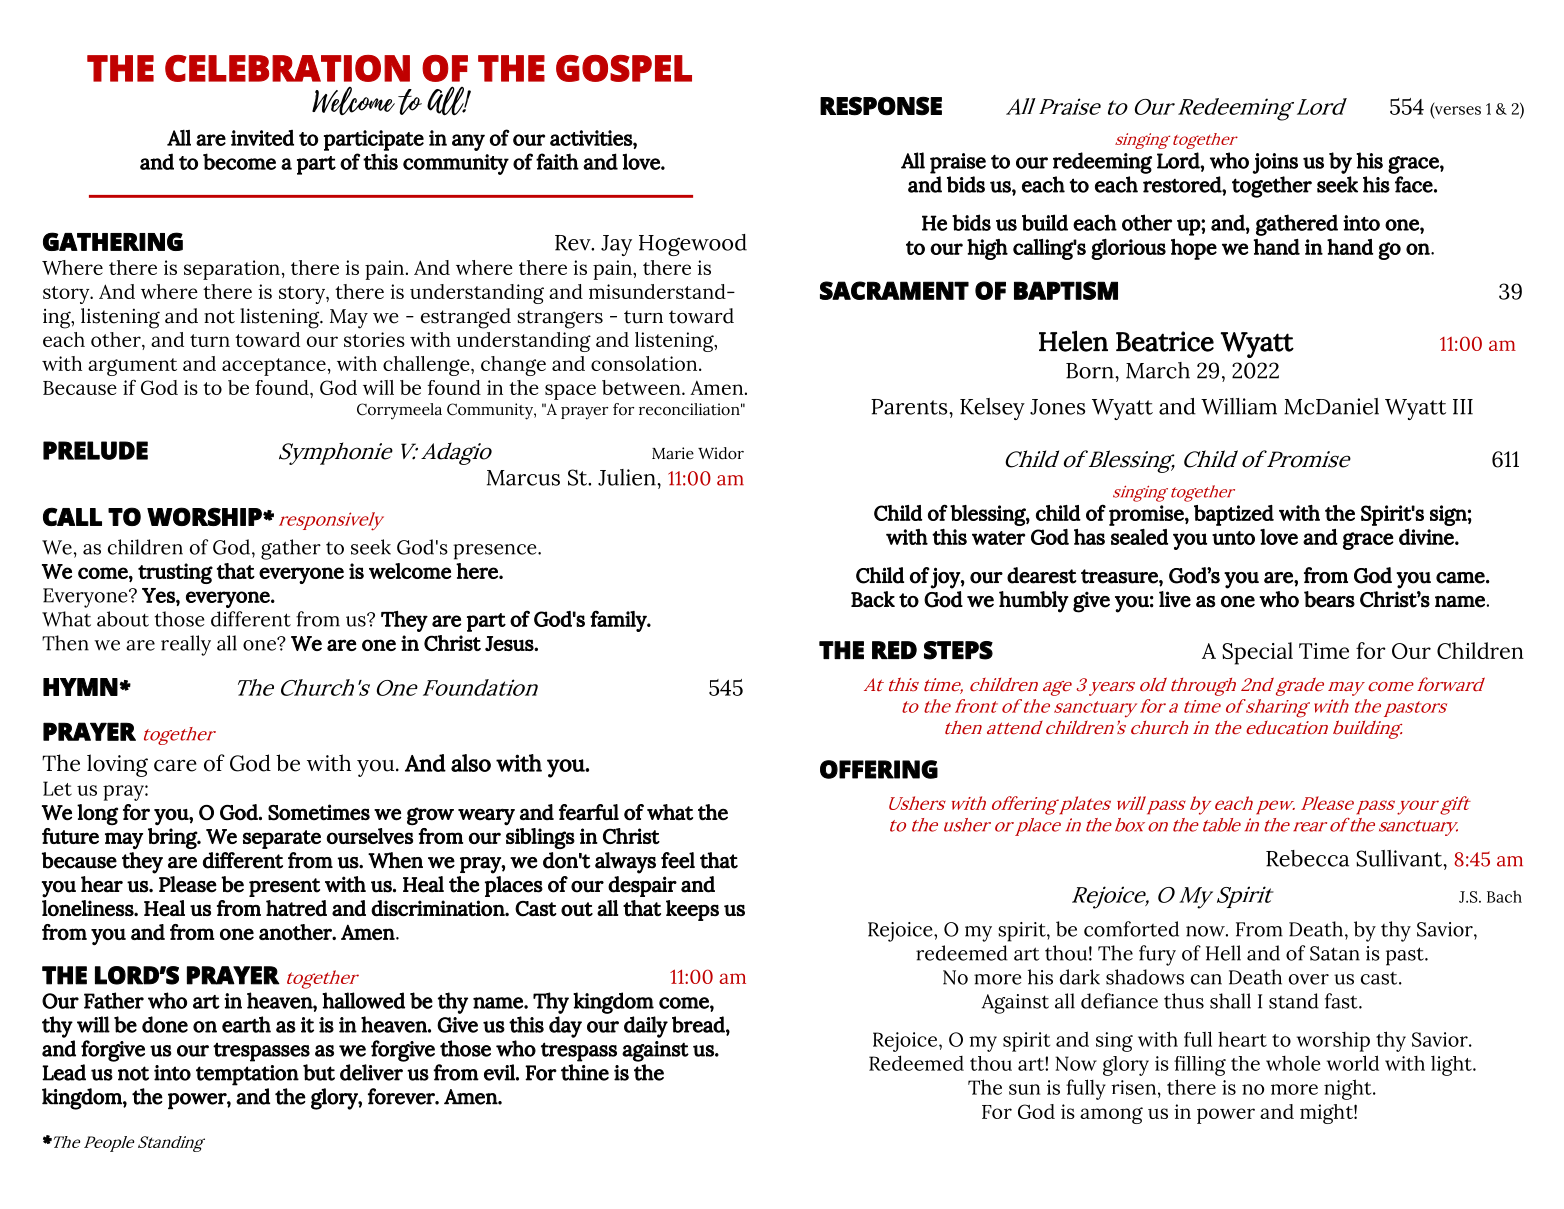 The image size is (1564, 1209). I want to click on bears, so click(1329, 599).
